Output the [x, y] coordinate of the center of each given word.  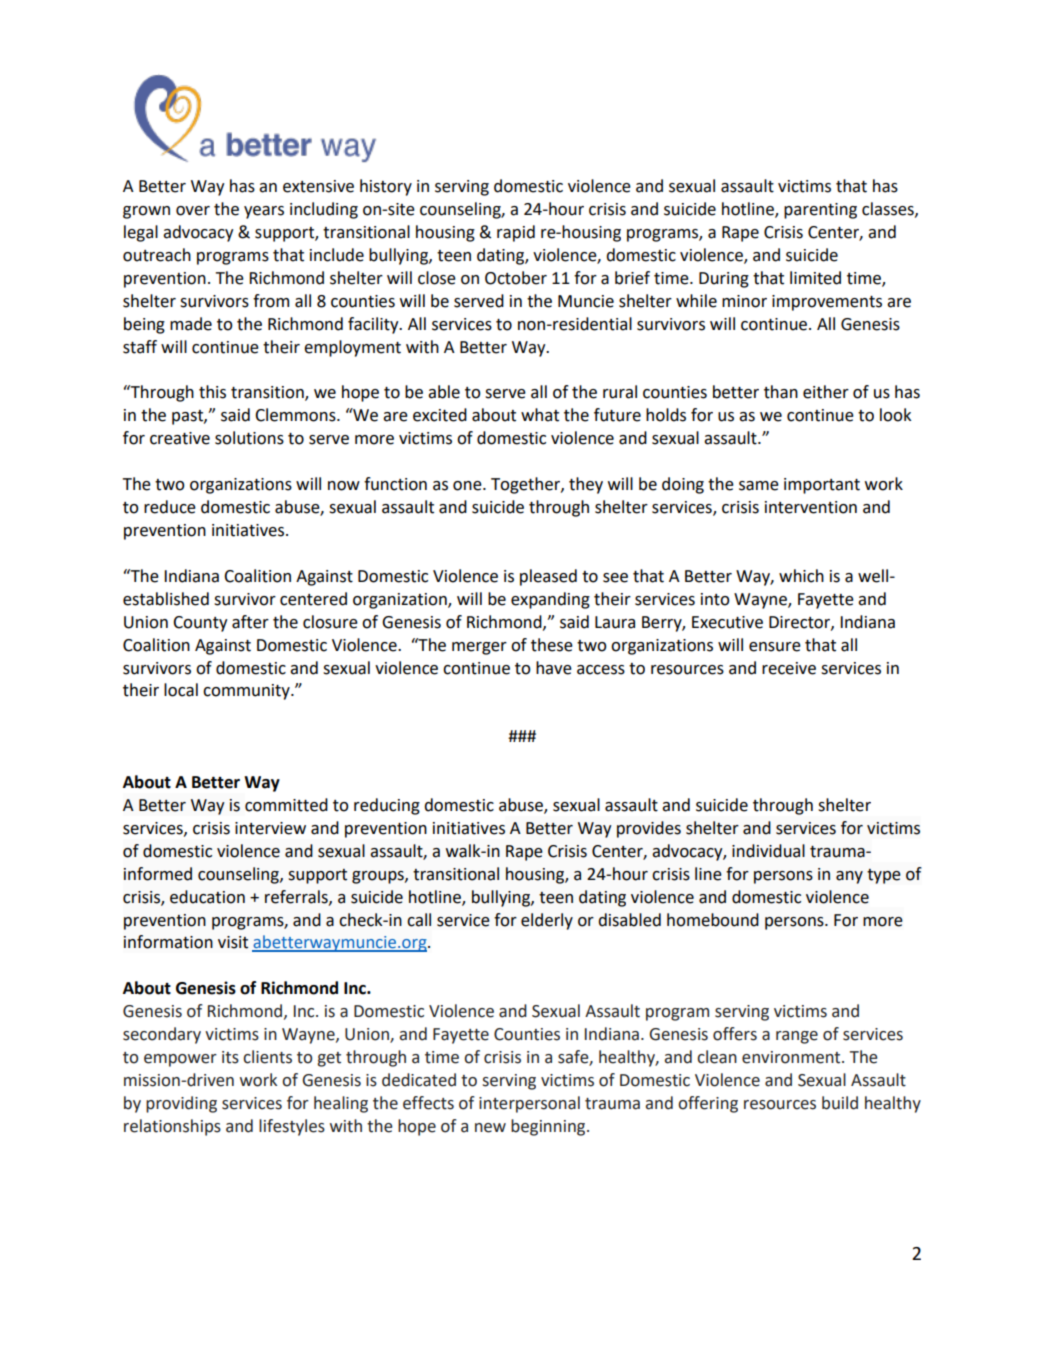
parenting [820, 211]
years [264, 212]
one [468, 486]
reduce [170, 507]
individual [768, 851]
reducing [387, 806]
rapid [516, 233]
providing [181, 1104]
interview [270, 828]
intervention [811, 507]
